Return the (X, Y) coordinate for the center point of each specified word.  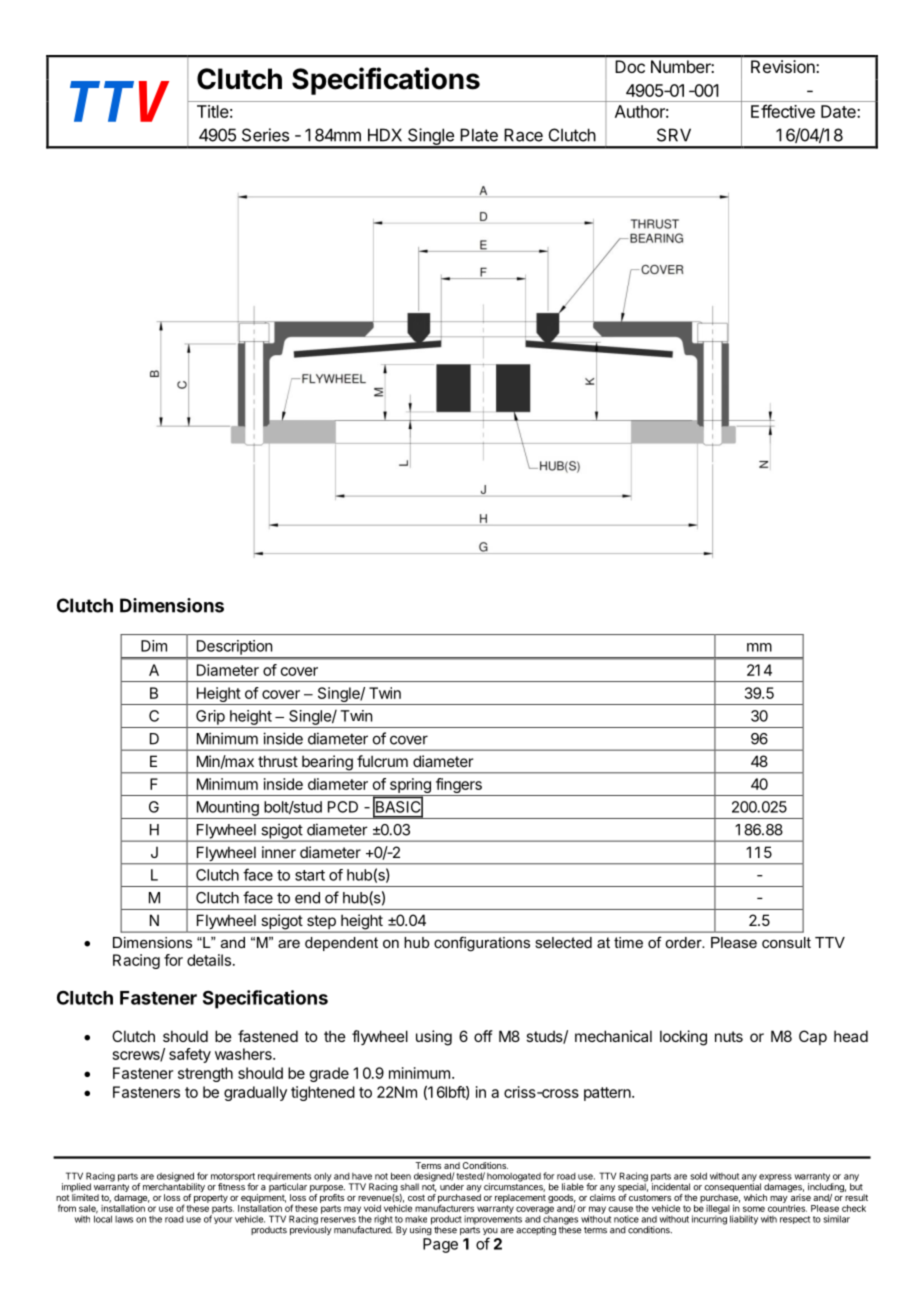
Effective (783, 111)
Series (265, 135)
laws (124, 1219)
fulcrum (382, 761)
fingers (458, 787)
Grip (210, 717)
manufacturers (444, 1208)
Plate (479, 135)
